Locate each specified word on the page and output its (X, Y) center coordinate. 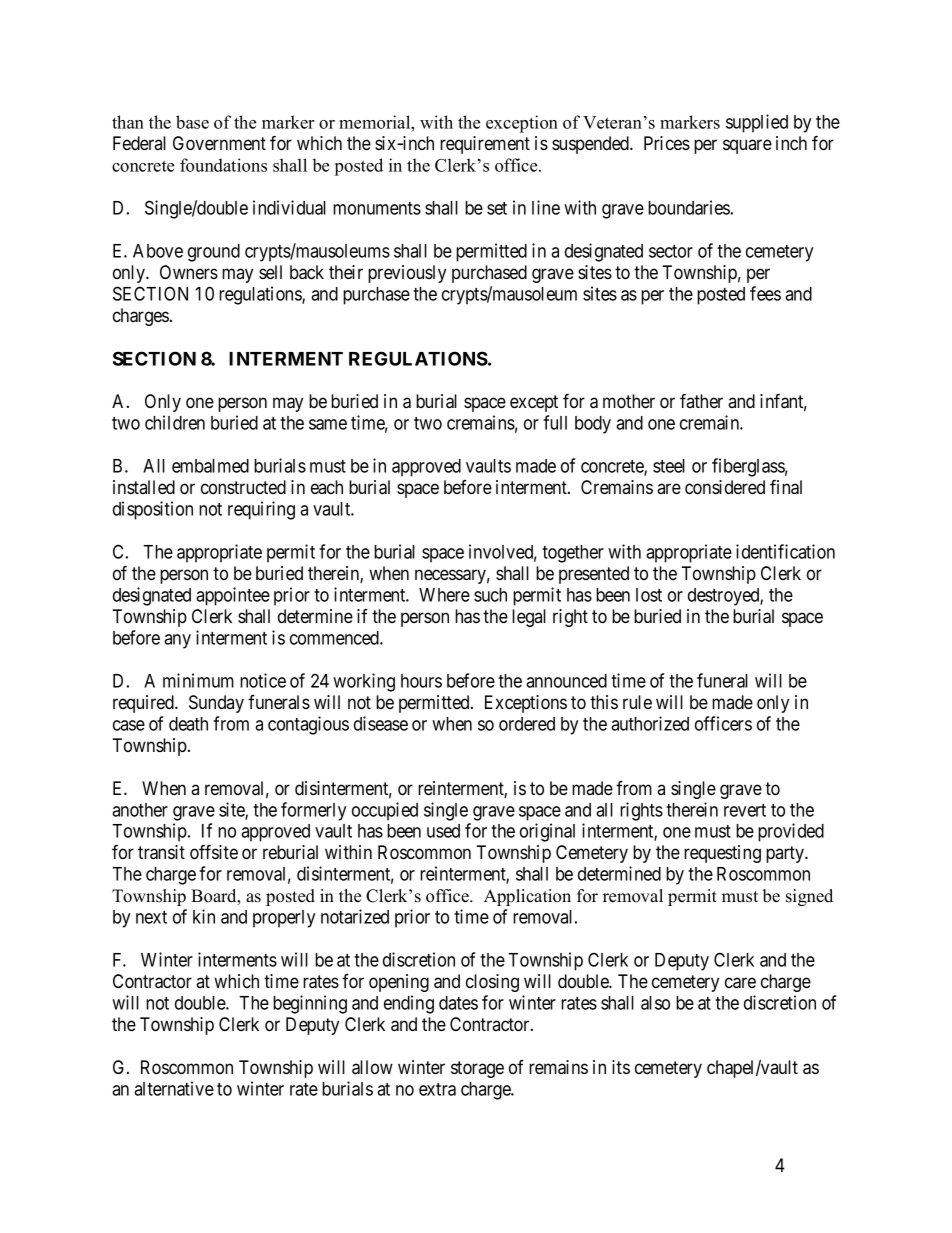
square (747, 146)
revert (745, 810)
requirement (485, 145)
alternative (174, 1088)
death (188, 724)
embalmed (210, 466)
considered (725, 487)
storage (477, 1069)
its (621, 1067)
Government (219, 143)
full (555, 422)
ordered (527, 724)
